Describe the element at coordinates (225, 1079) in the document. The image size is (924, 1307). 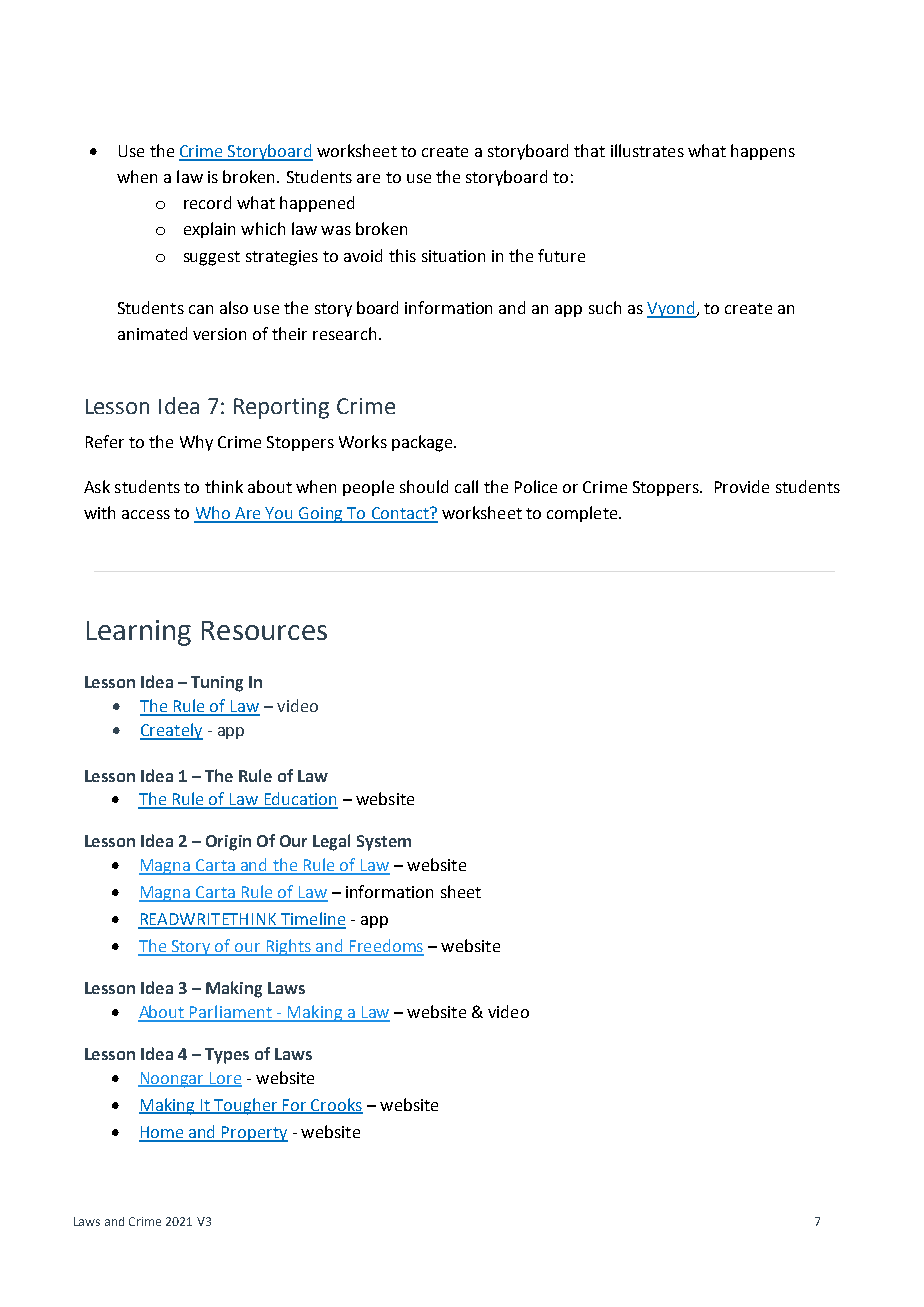
I see `Lore` at that location.
